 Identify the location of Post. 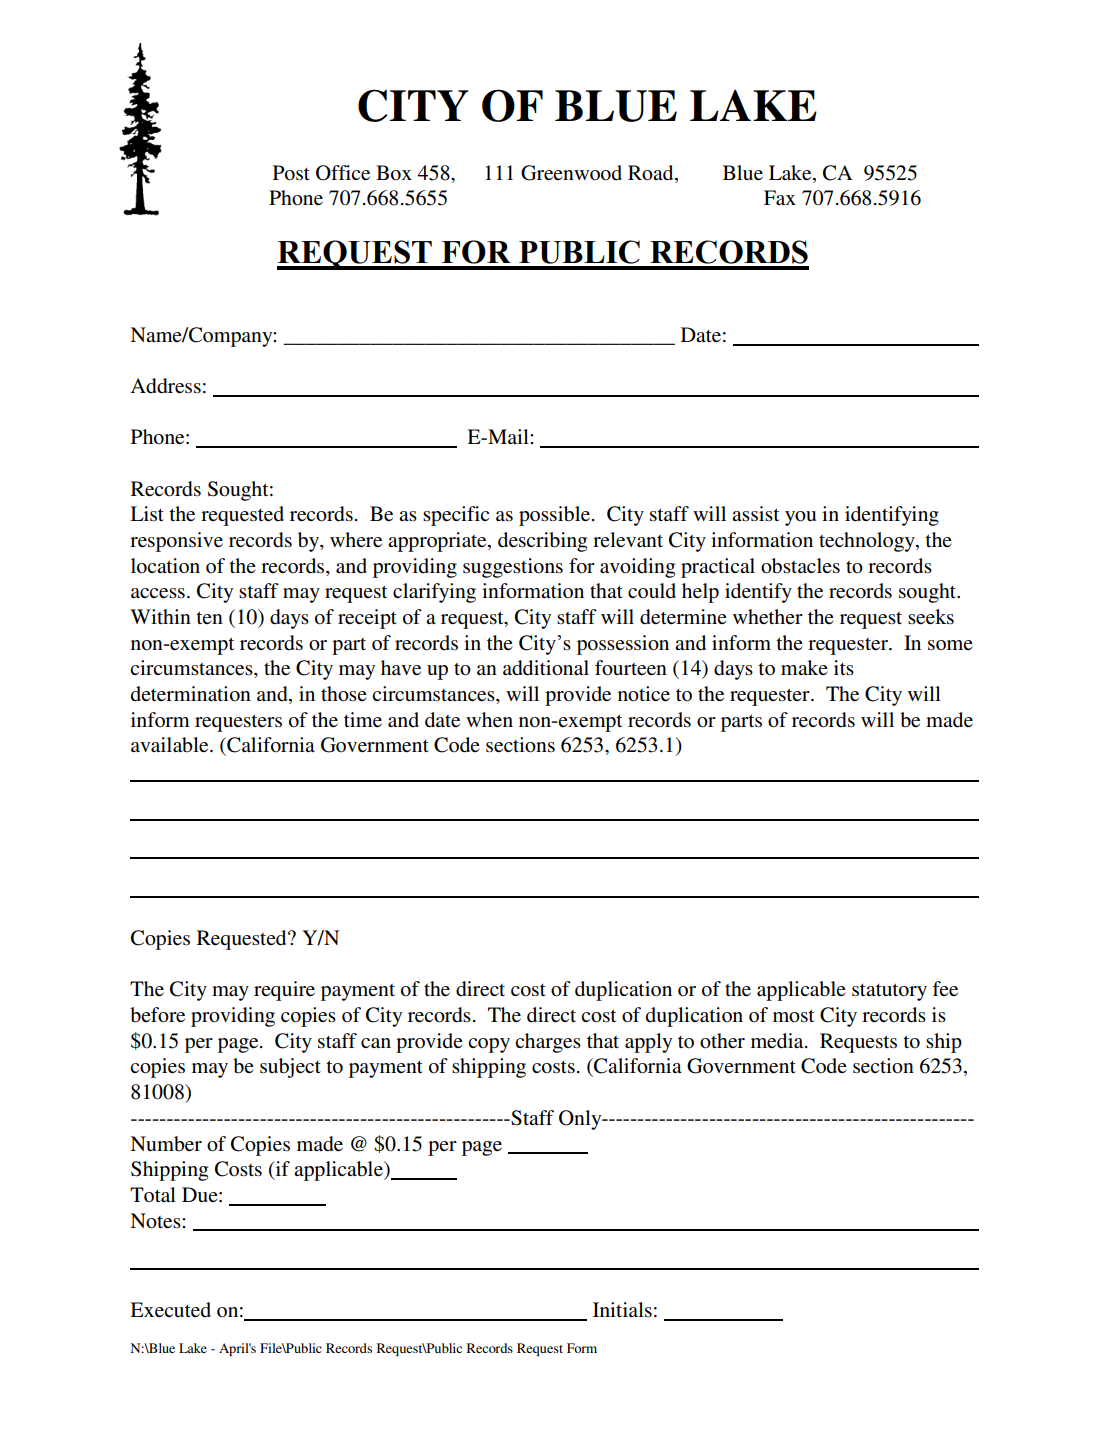
(291, 173).
